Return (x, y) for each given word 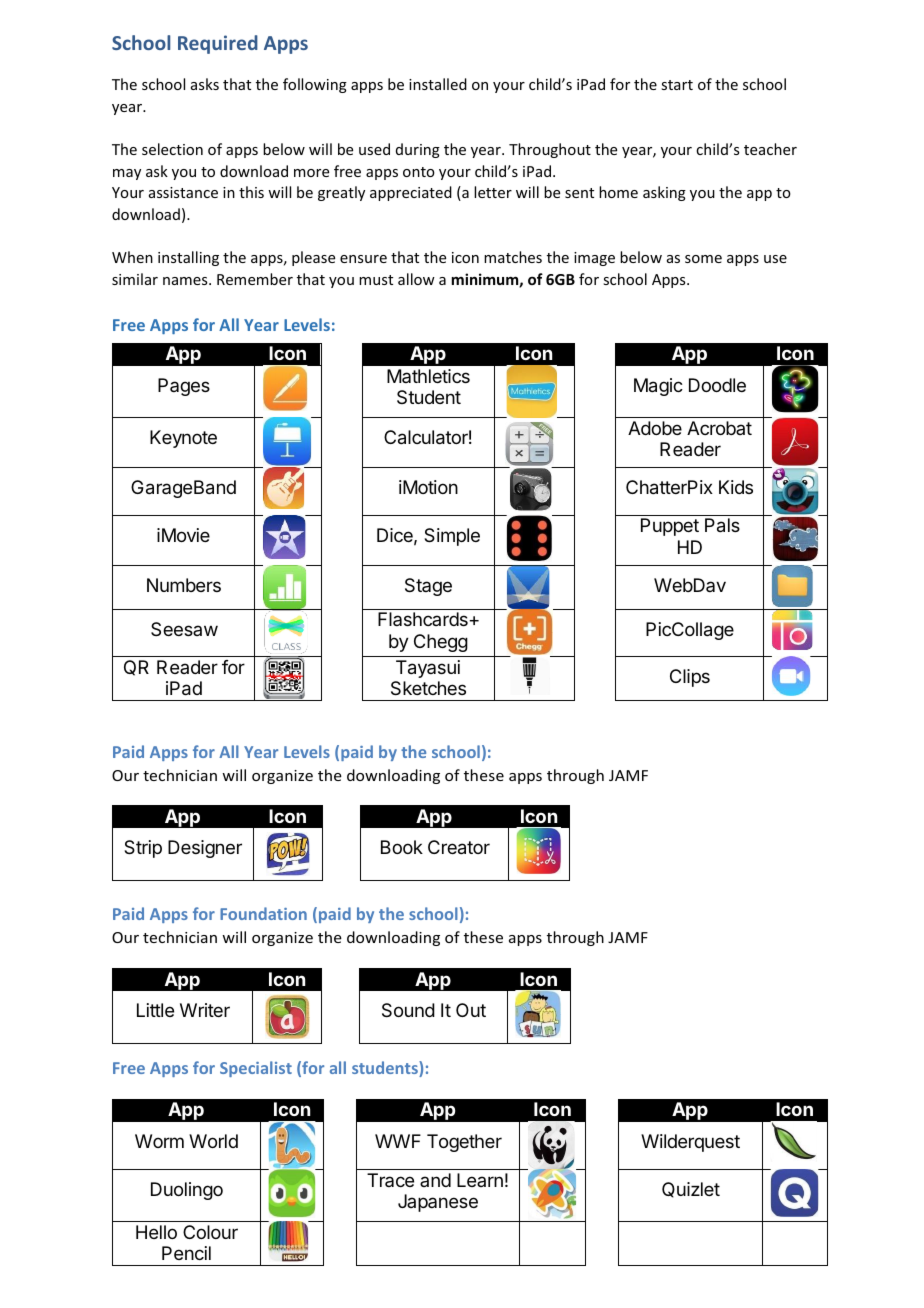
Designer (205, 849)
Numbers (184, 585)
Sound (408, 1010)
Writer (205, 1010)
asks (205, 84)
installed (438, 84)
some (703, 259)
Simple (452, 537)
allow (416, 279)
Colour (210, 1232)
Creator (459, 847)
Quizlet (691, 1190)
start (677, 85)
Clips (690, 678)
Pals (722, 525)
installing (188, 258)
